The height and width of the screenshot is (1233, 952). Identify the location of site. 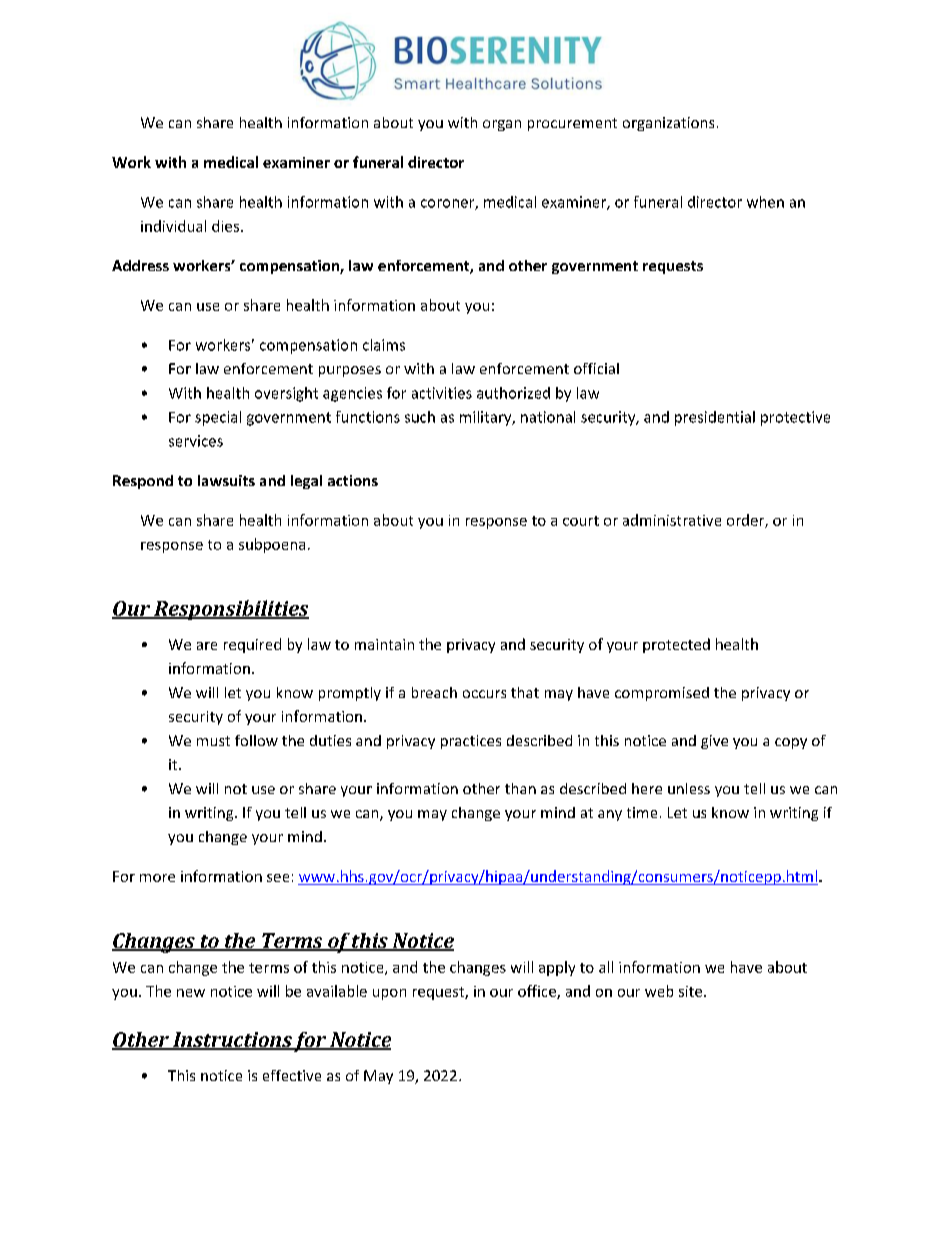
(692, 991).
